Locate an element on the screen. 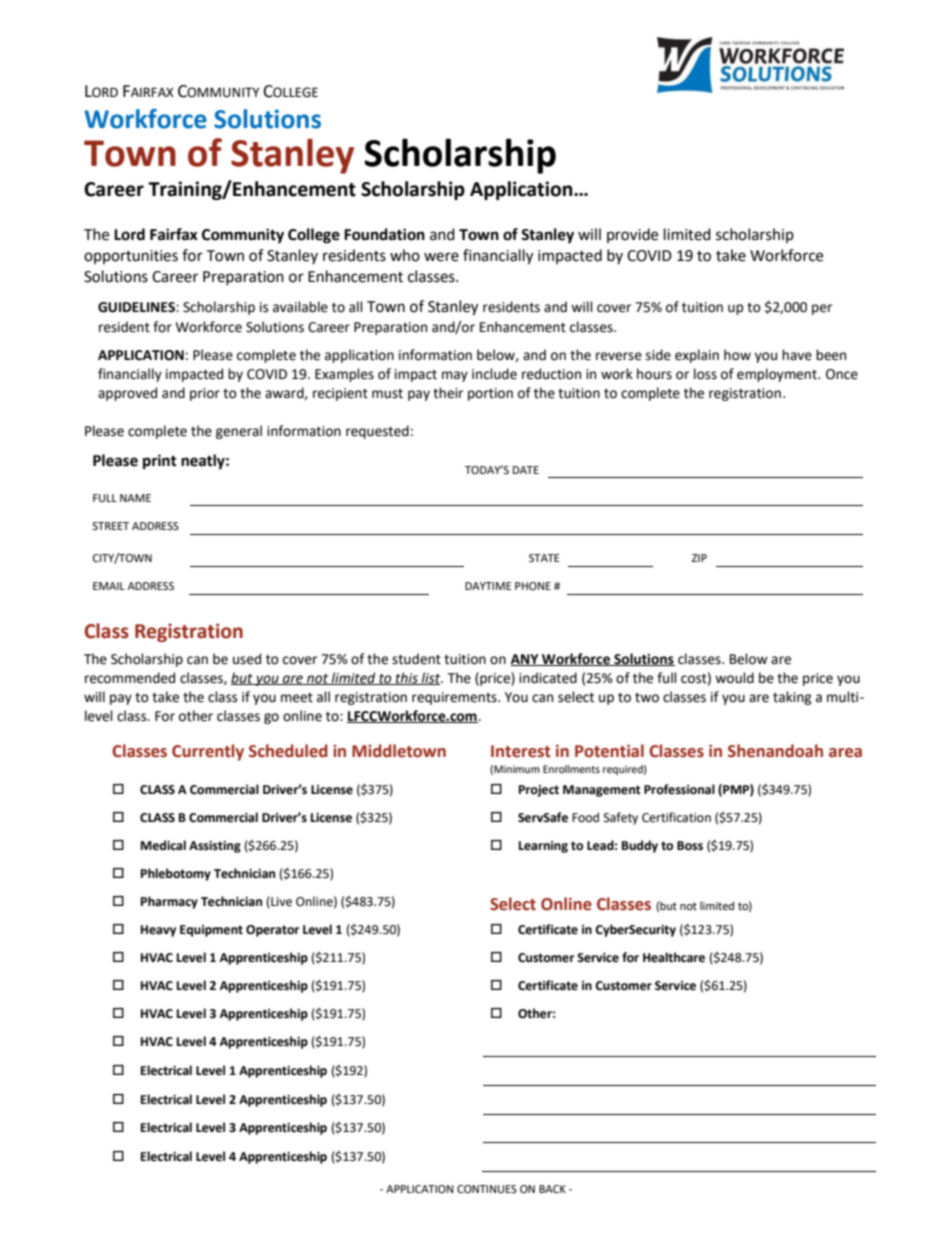  Currently is located at coordinates (208, 752).
